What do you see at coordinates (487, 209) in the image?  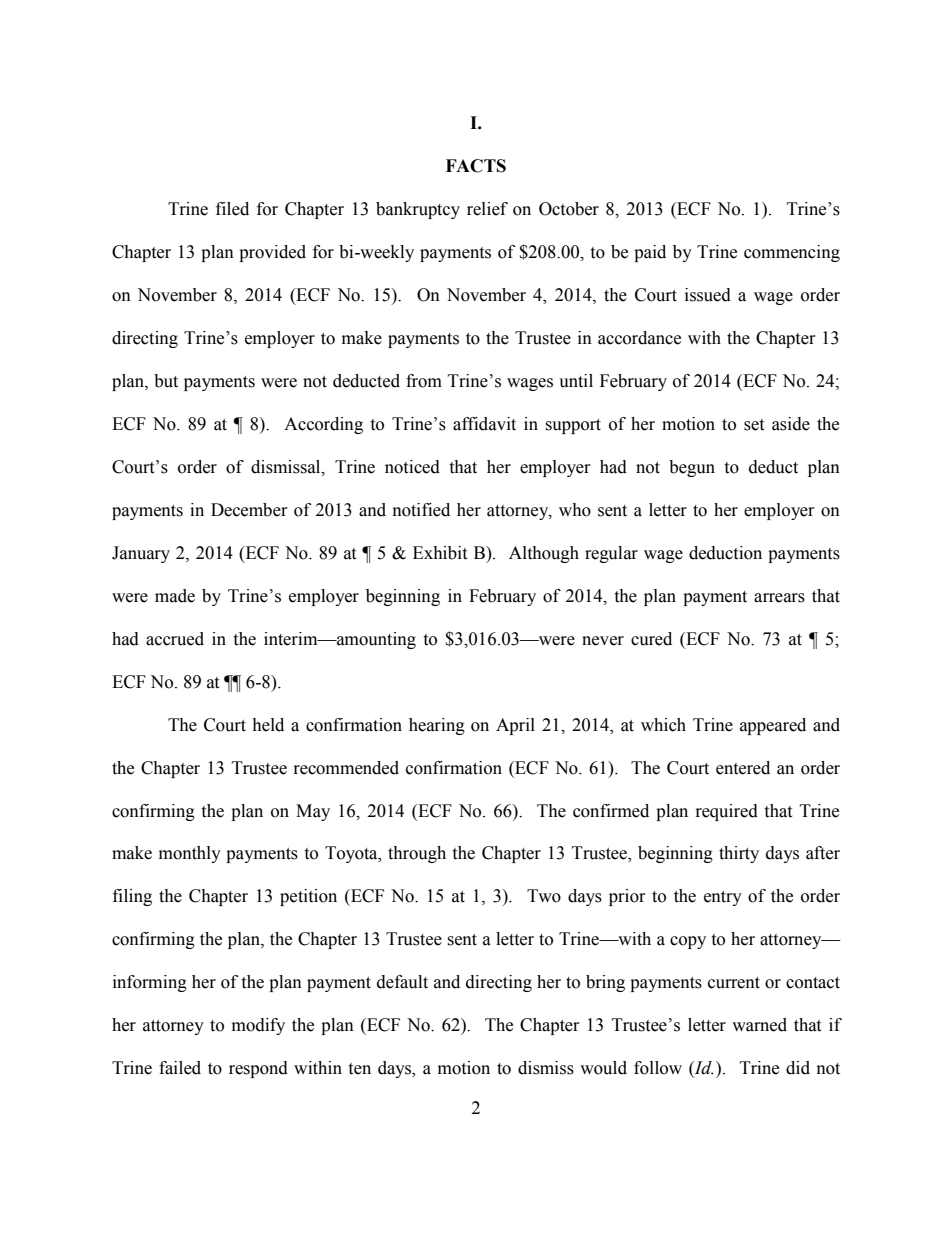 I see `relief` at bounding box center [487, 209].
